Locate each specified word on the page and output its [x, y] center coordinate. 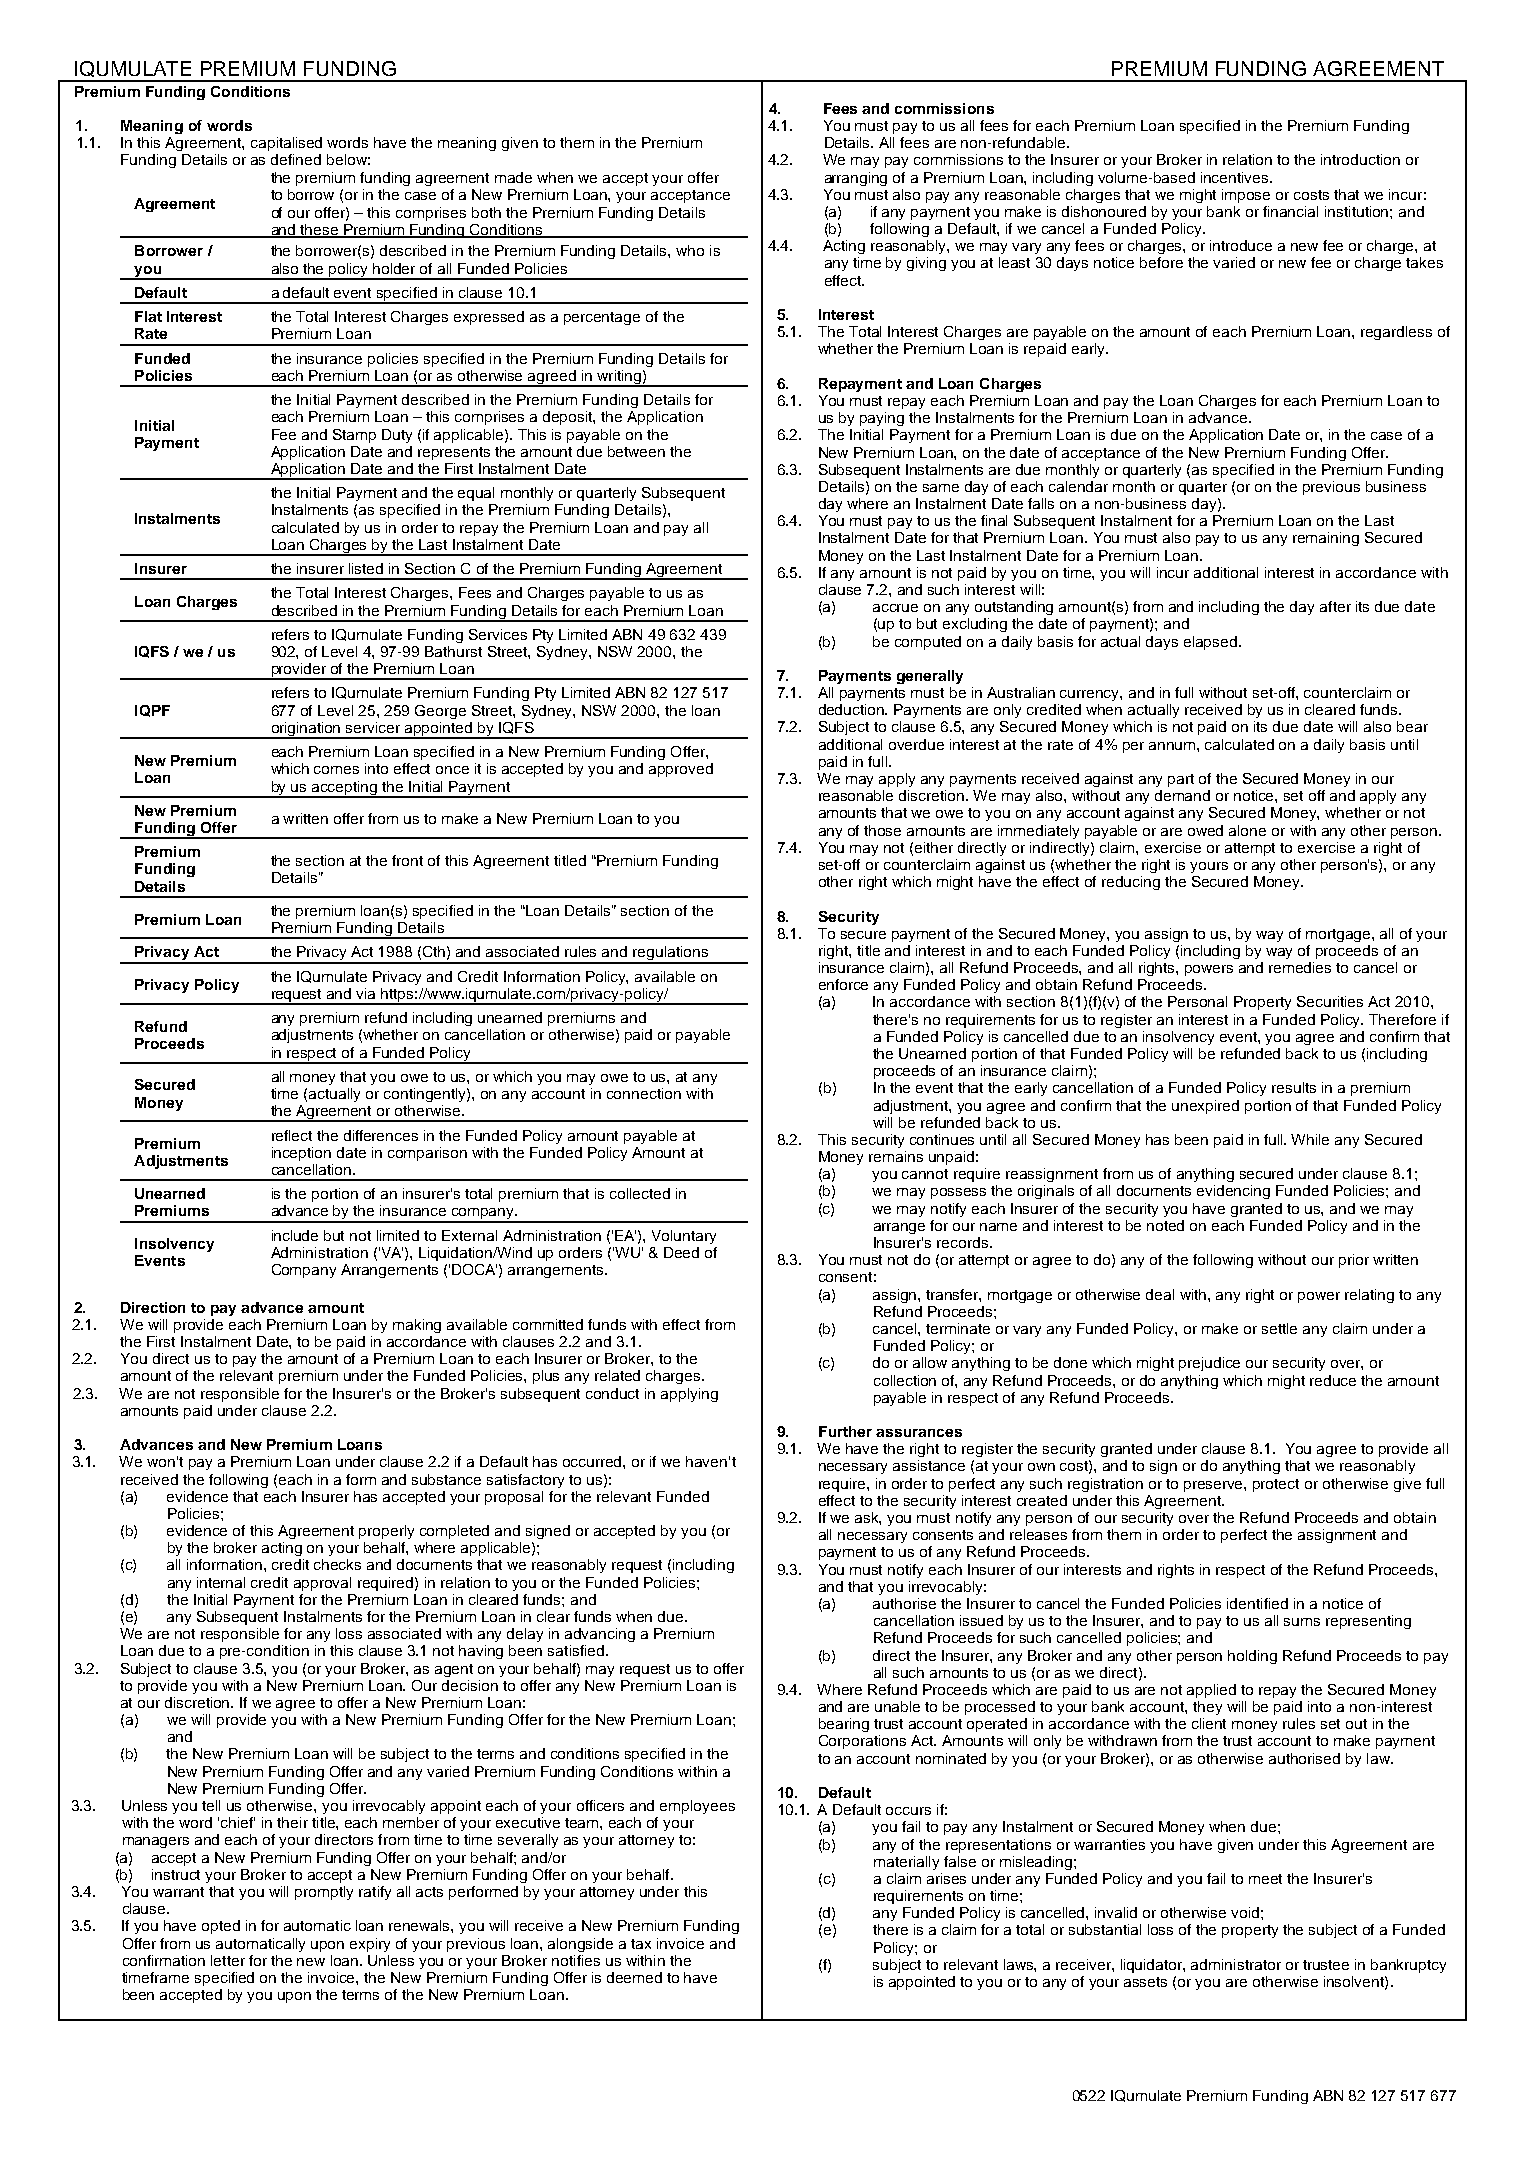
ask [868, 1518]
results [1294, 1087]
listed [366, 568]
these [319, 230]
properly [386, 1532]
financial [1290, 211]
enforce [843, 984]
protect [1276, 1485]
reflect [292, 1135]
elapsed [1210, 643]
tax [641, 1944]
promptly [324, 1893]
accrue [895, 608]
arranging [856, 179]
